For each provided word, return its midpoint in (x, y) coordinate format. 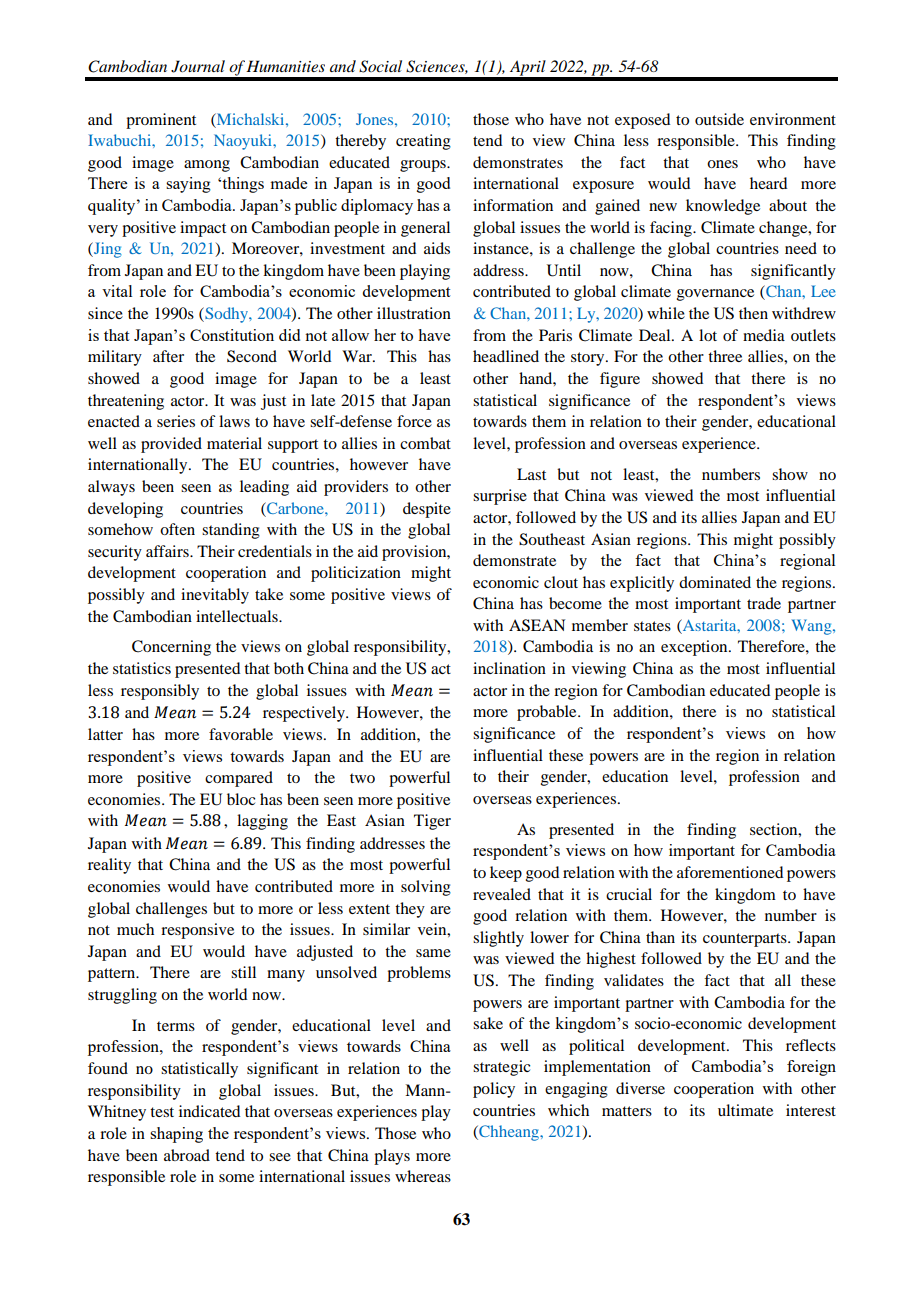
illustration (414, 313)
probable (548, 713)
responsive (197, 931)
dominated (715, 582)
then (753, 313)
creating (423, 142)
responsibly (160, 692)
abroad (187, 1155)
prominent (161, 121)
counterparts (746, 940)
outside (719, 119)
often (177, 529)
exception (695, 648)
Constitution (232, 335)
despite (427, 510)
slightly (498, 939)
